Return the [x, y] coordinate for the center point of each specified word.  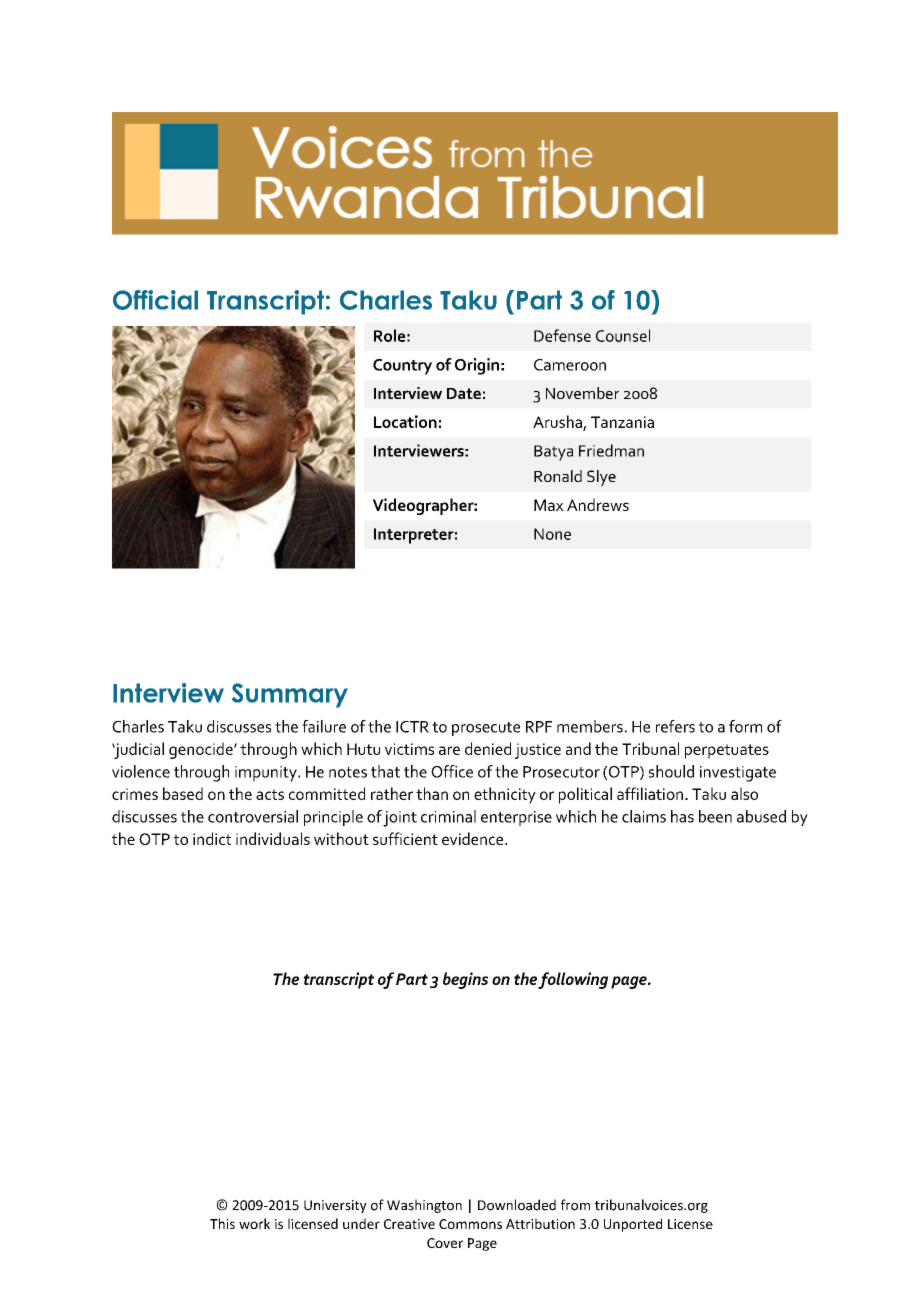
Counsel [623, 335]
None [552, 534]
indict [212, 838]
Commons [470, 1224]
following [573, 980]
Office [452, 771]
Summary [290, 695]
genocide [202, 750]
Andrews [598, 504]
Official [155, 300]
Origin [477, 366]
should [671, 771]
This [222, 1223]
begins [465, 980]
